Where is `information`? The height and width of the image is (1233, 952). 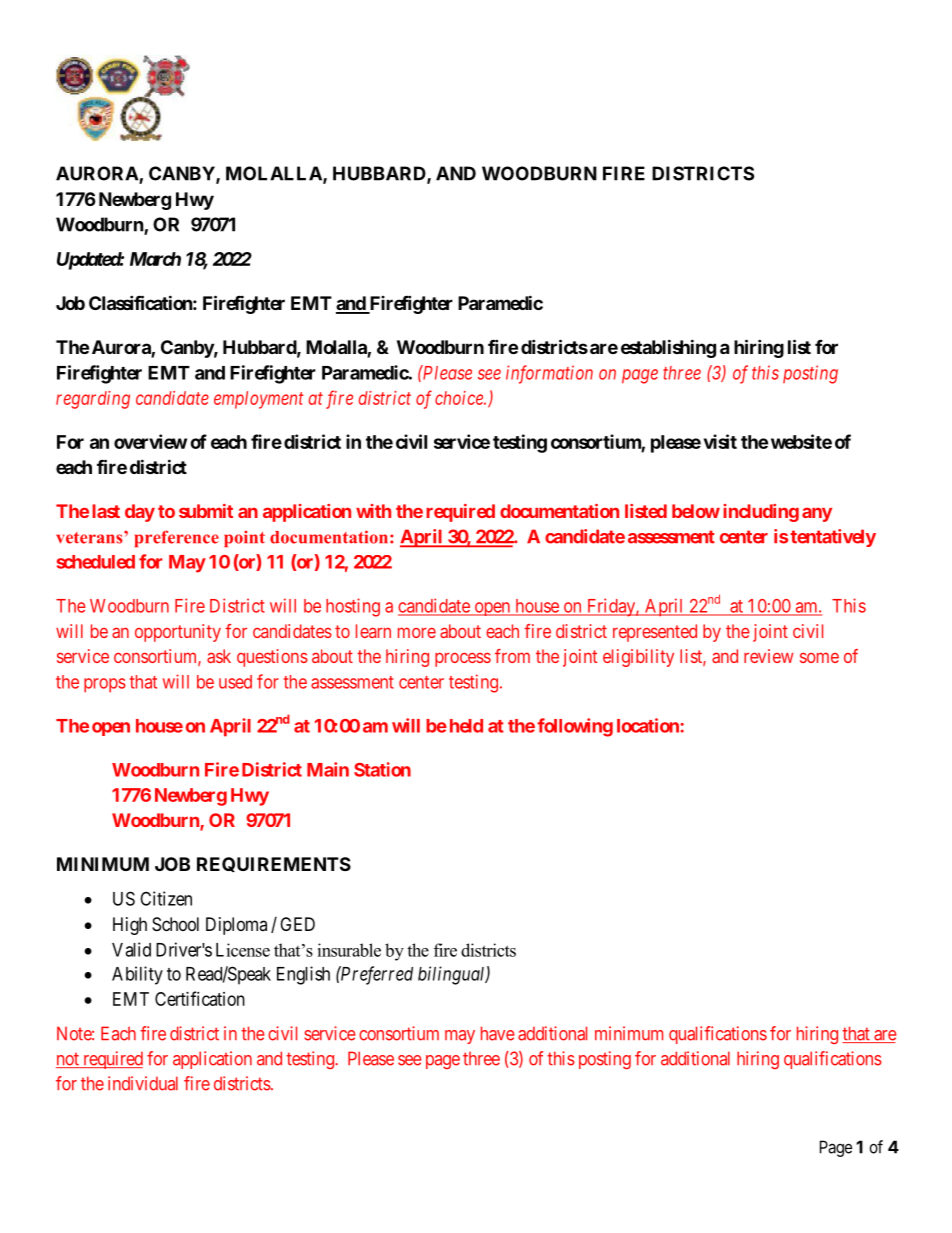 information is located at coordinates (549, 374).
